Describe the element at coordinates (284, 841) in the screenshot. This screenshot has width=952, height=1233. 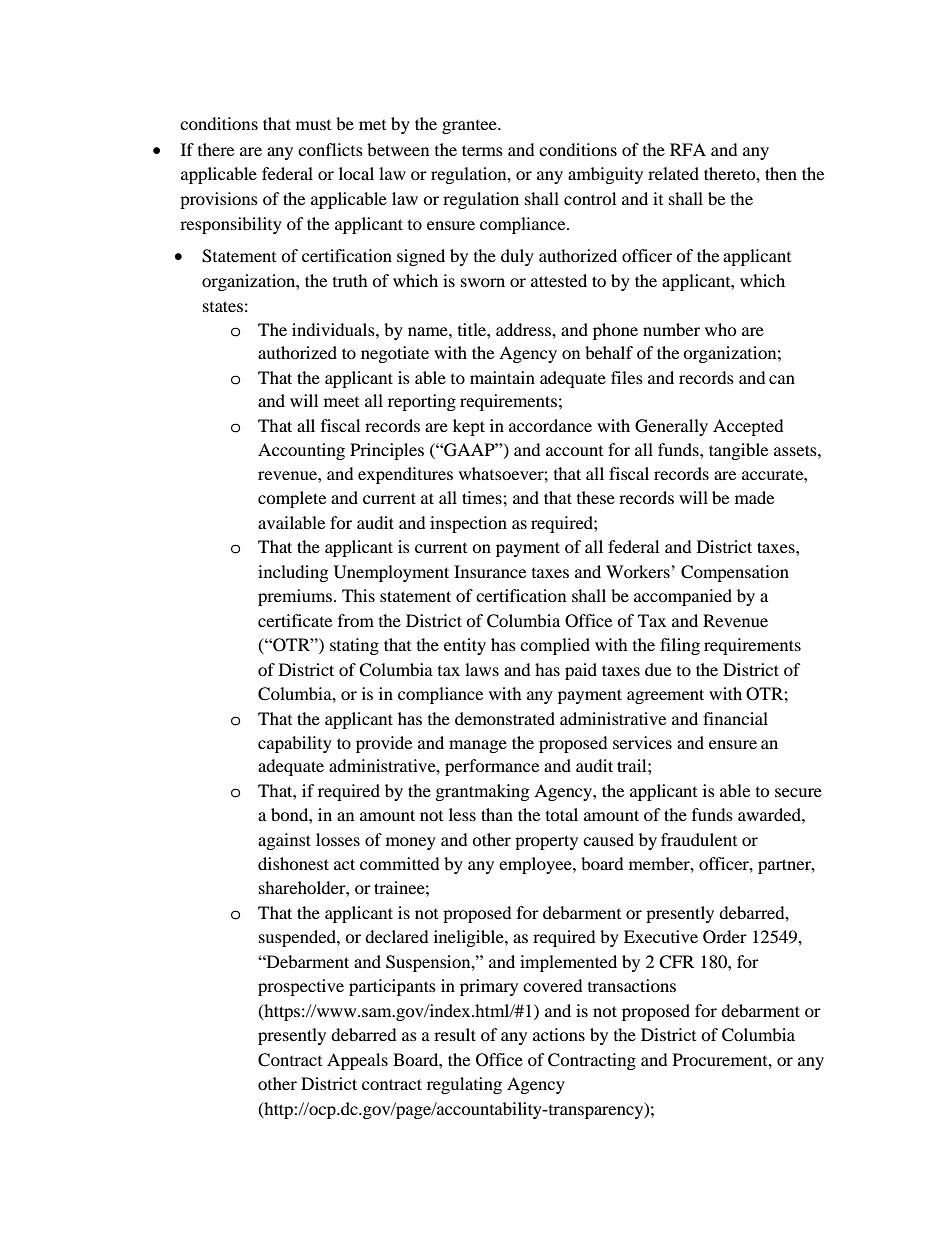
I see `against` at that location.
